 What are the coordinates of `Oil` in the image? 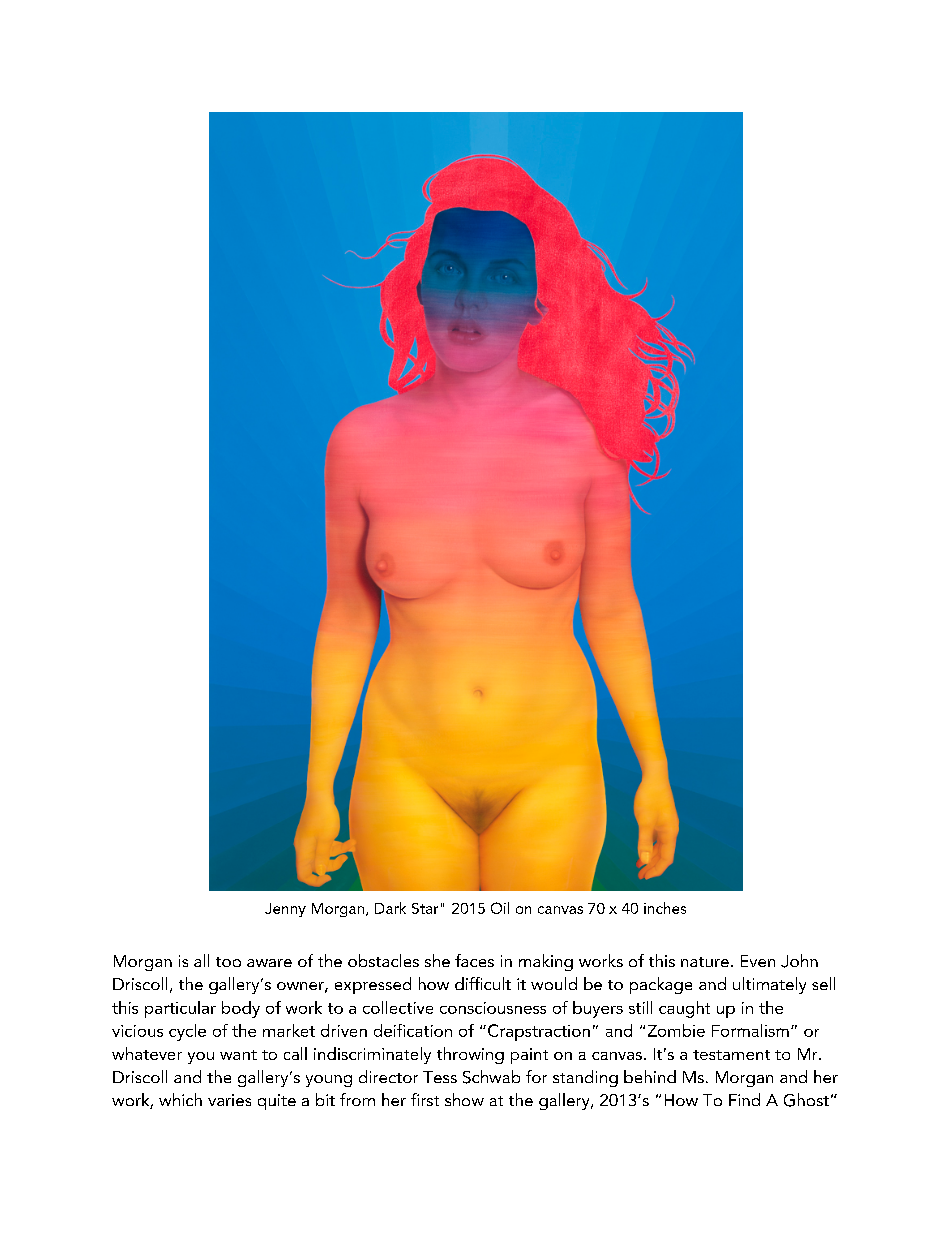 It's located at (500, 908).
